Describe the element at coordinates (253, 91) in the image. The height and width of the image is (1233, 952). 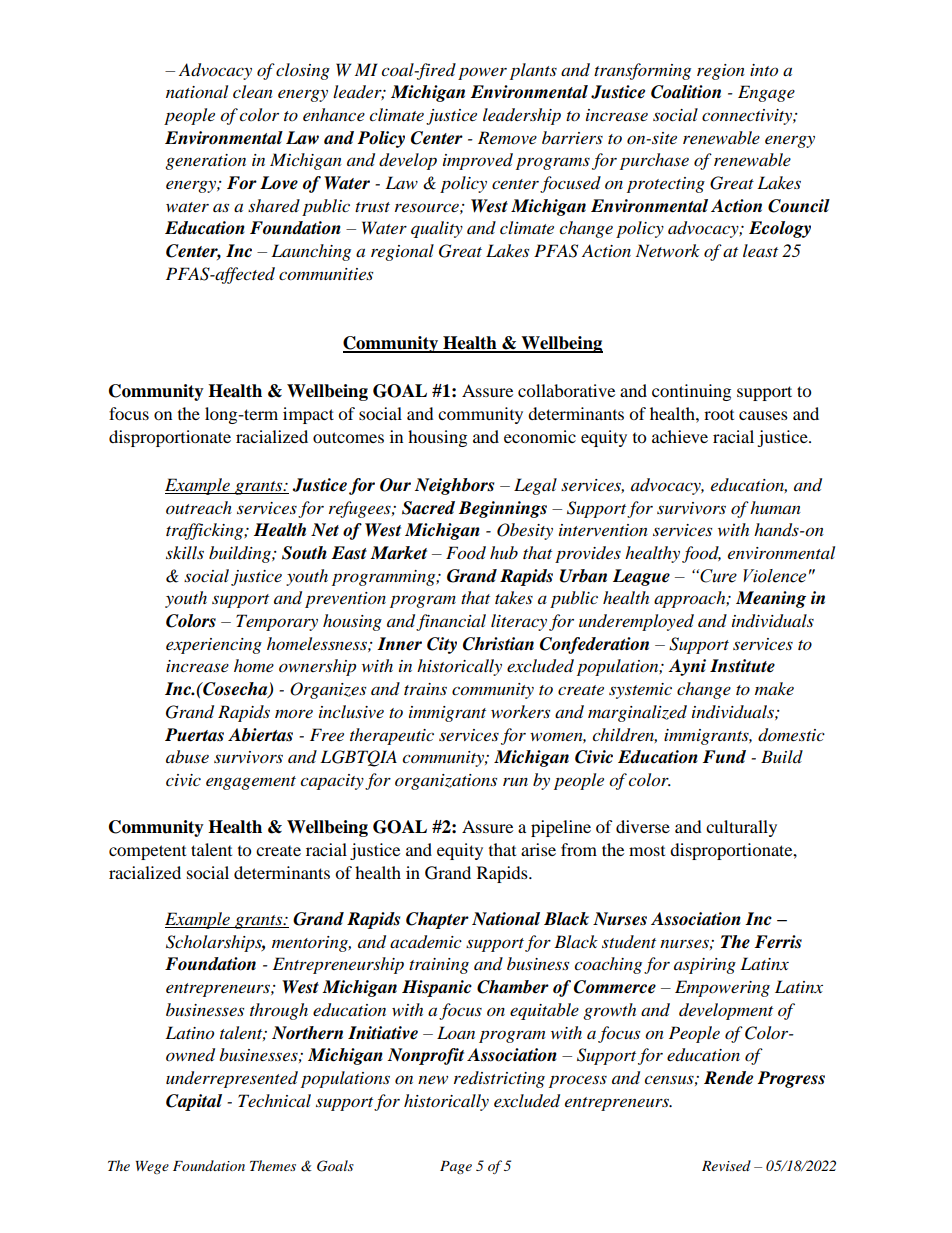
I see `clean` at that location.
